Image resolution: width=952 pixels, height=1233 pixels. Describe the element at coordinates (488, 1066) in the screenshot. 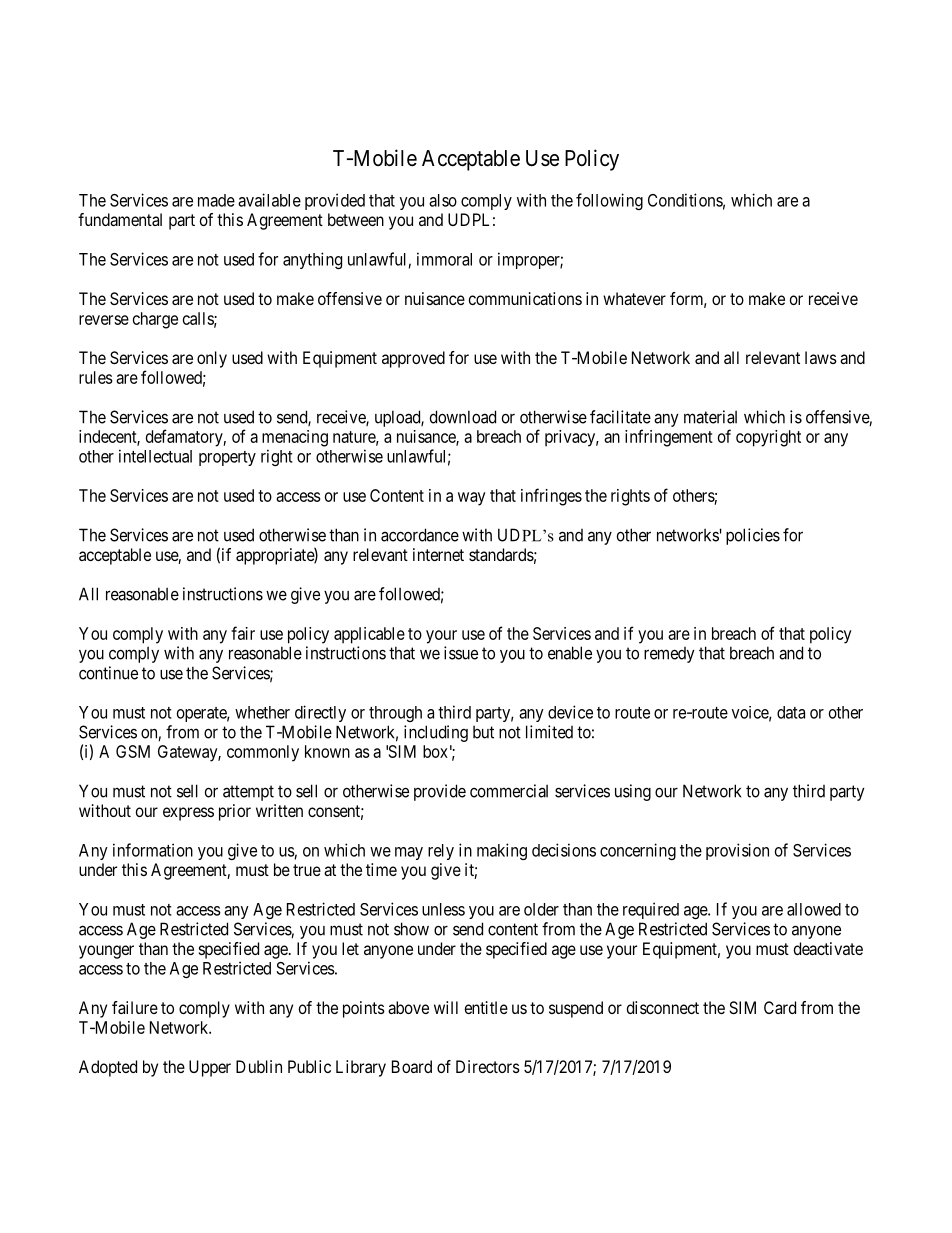

I see `Directors` at that location.
